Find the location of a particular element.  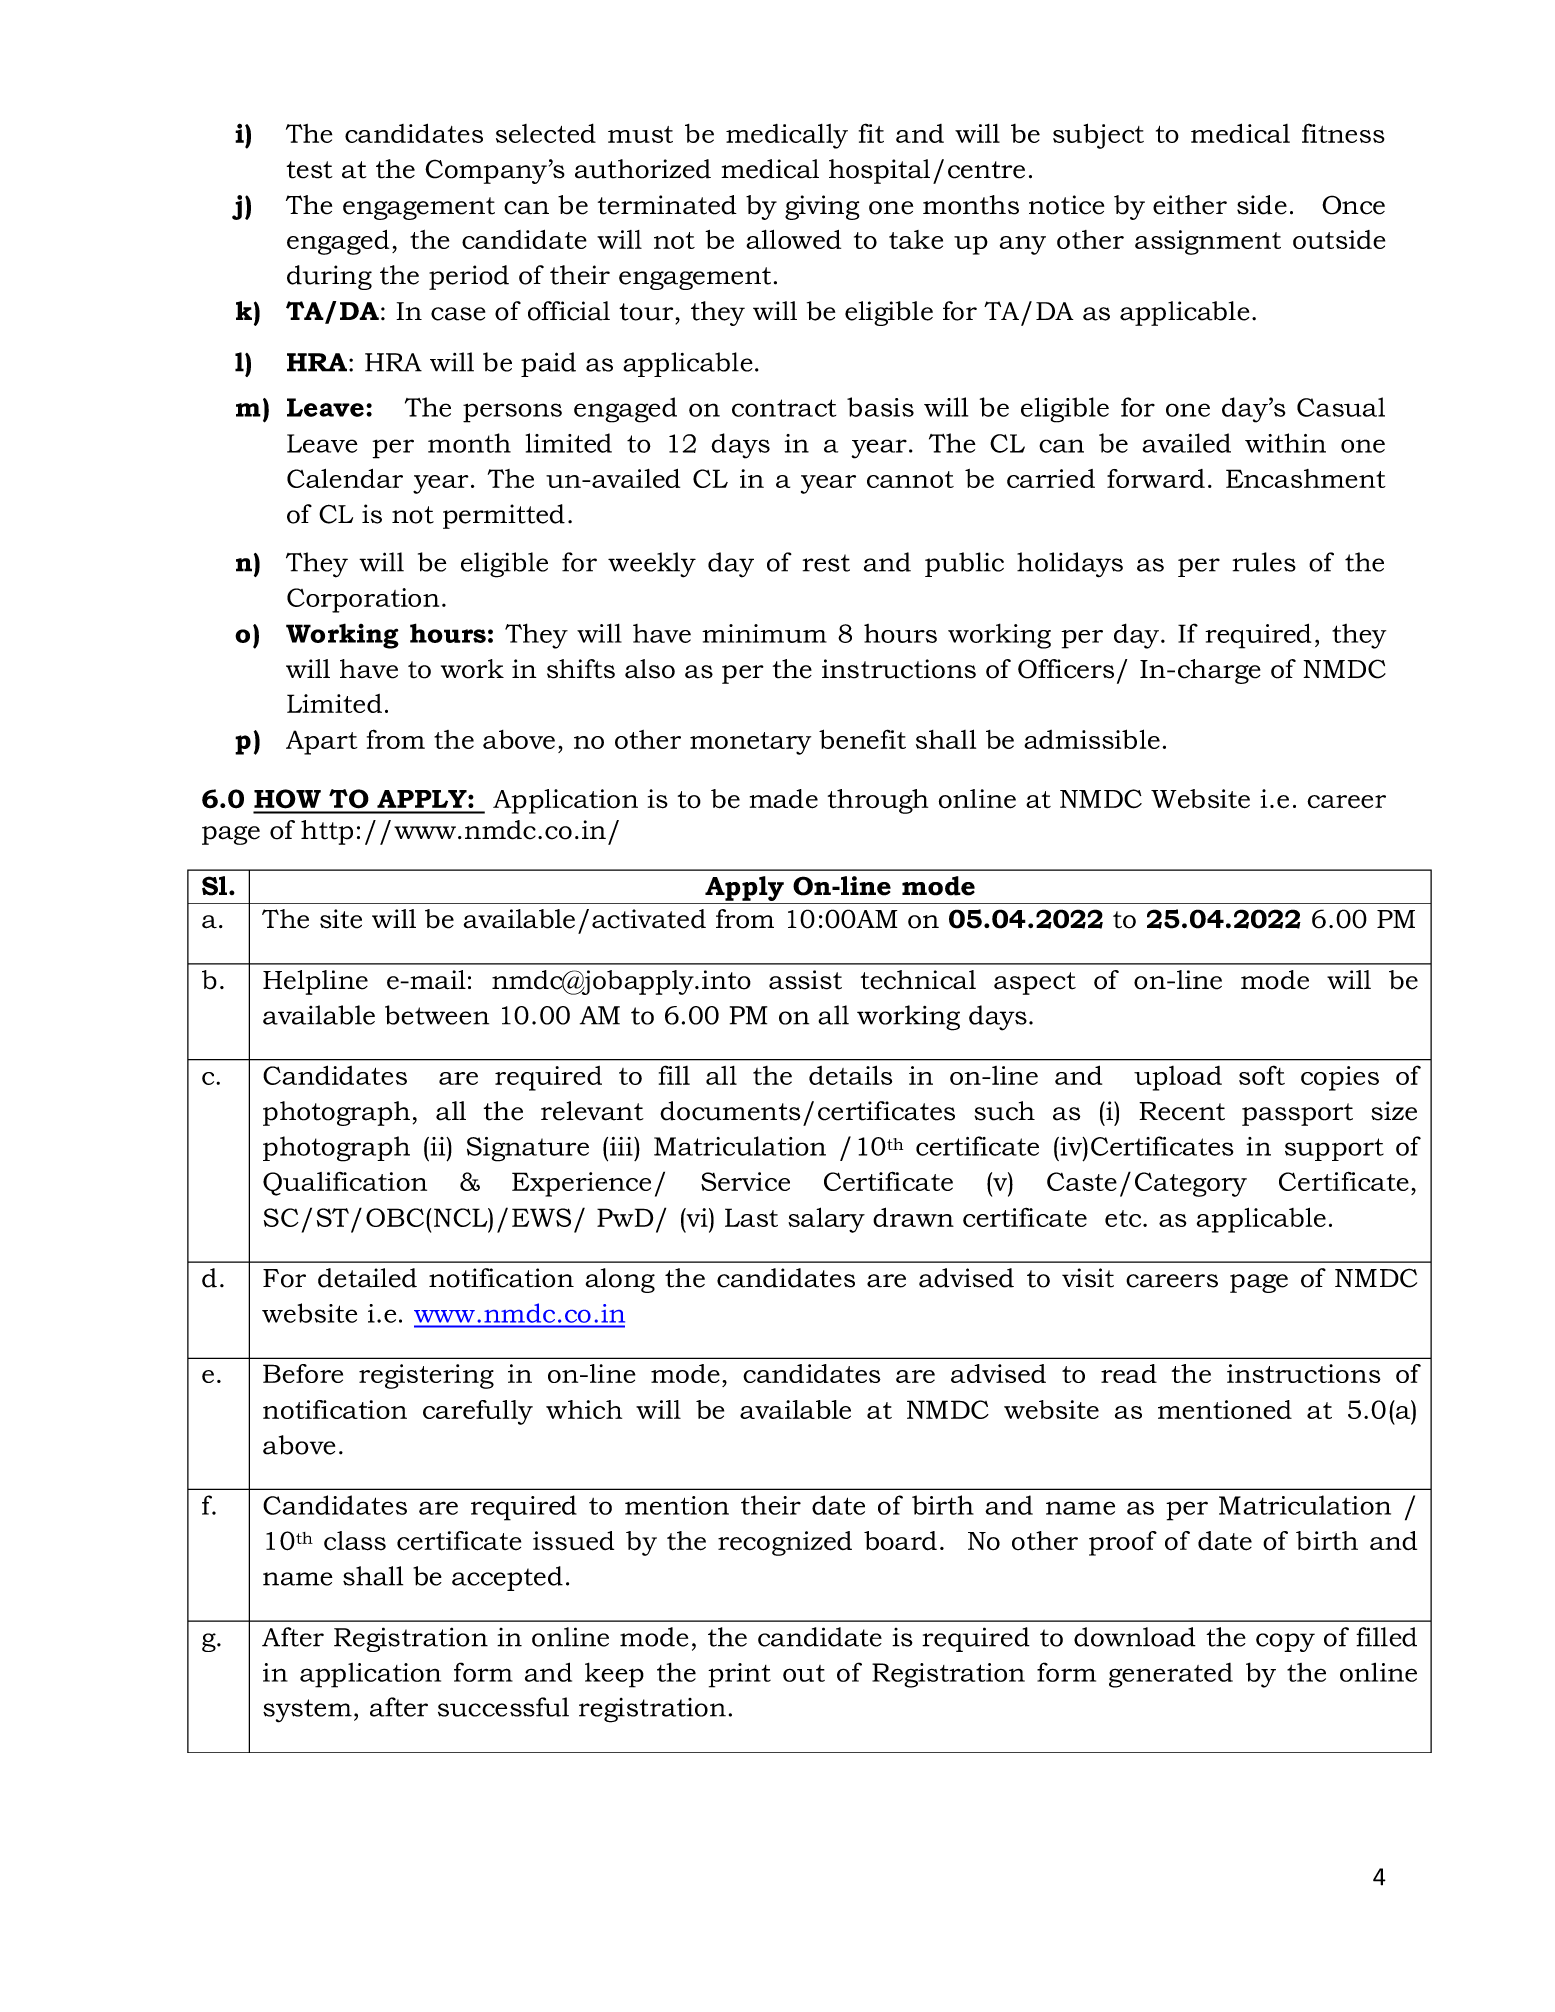

soft is located at coordinates (1262, 1075).
